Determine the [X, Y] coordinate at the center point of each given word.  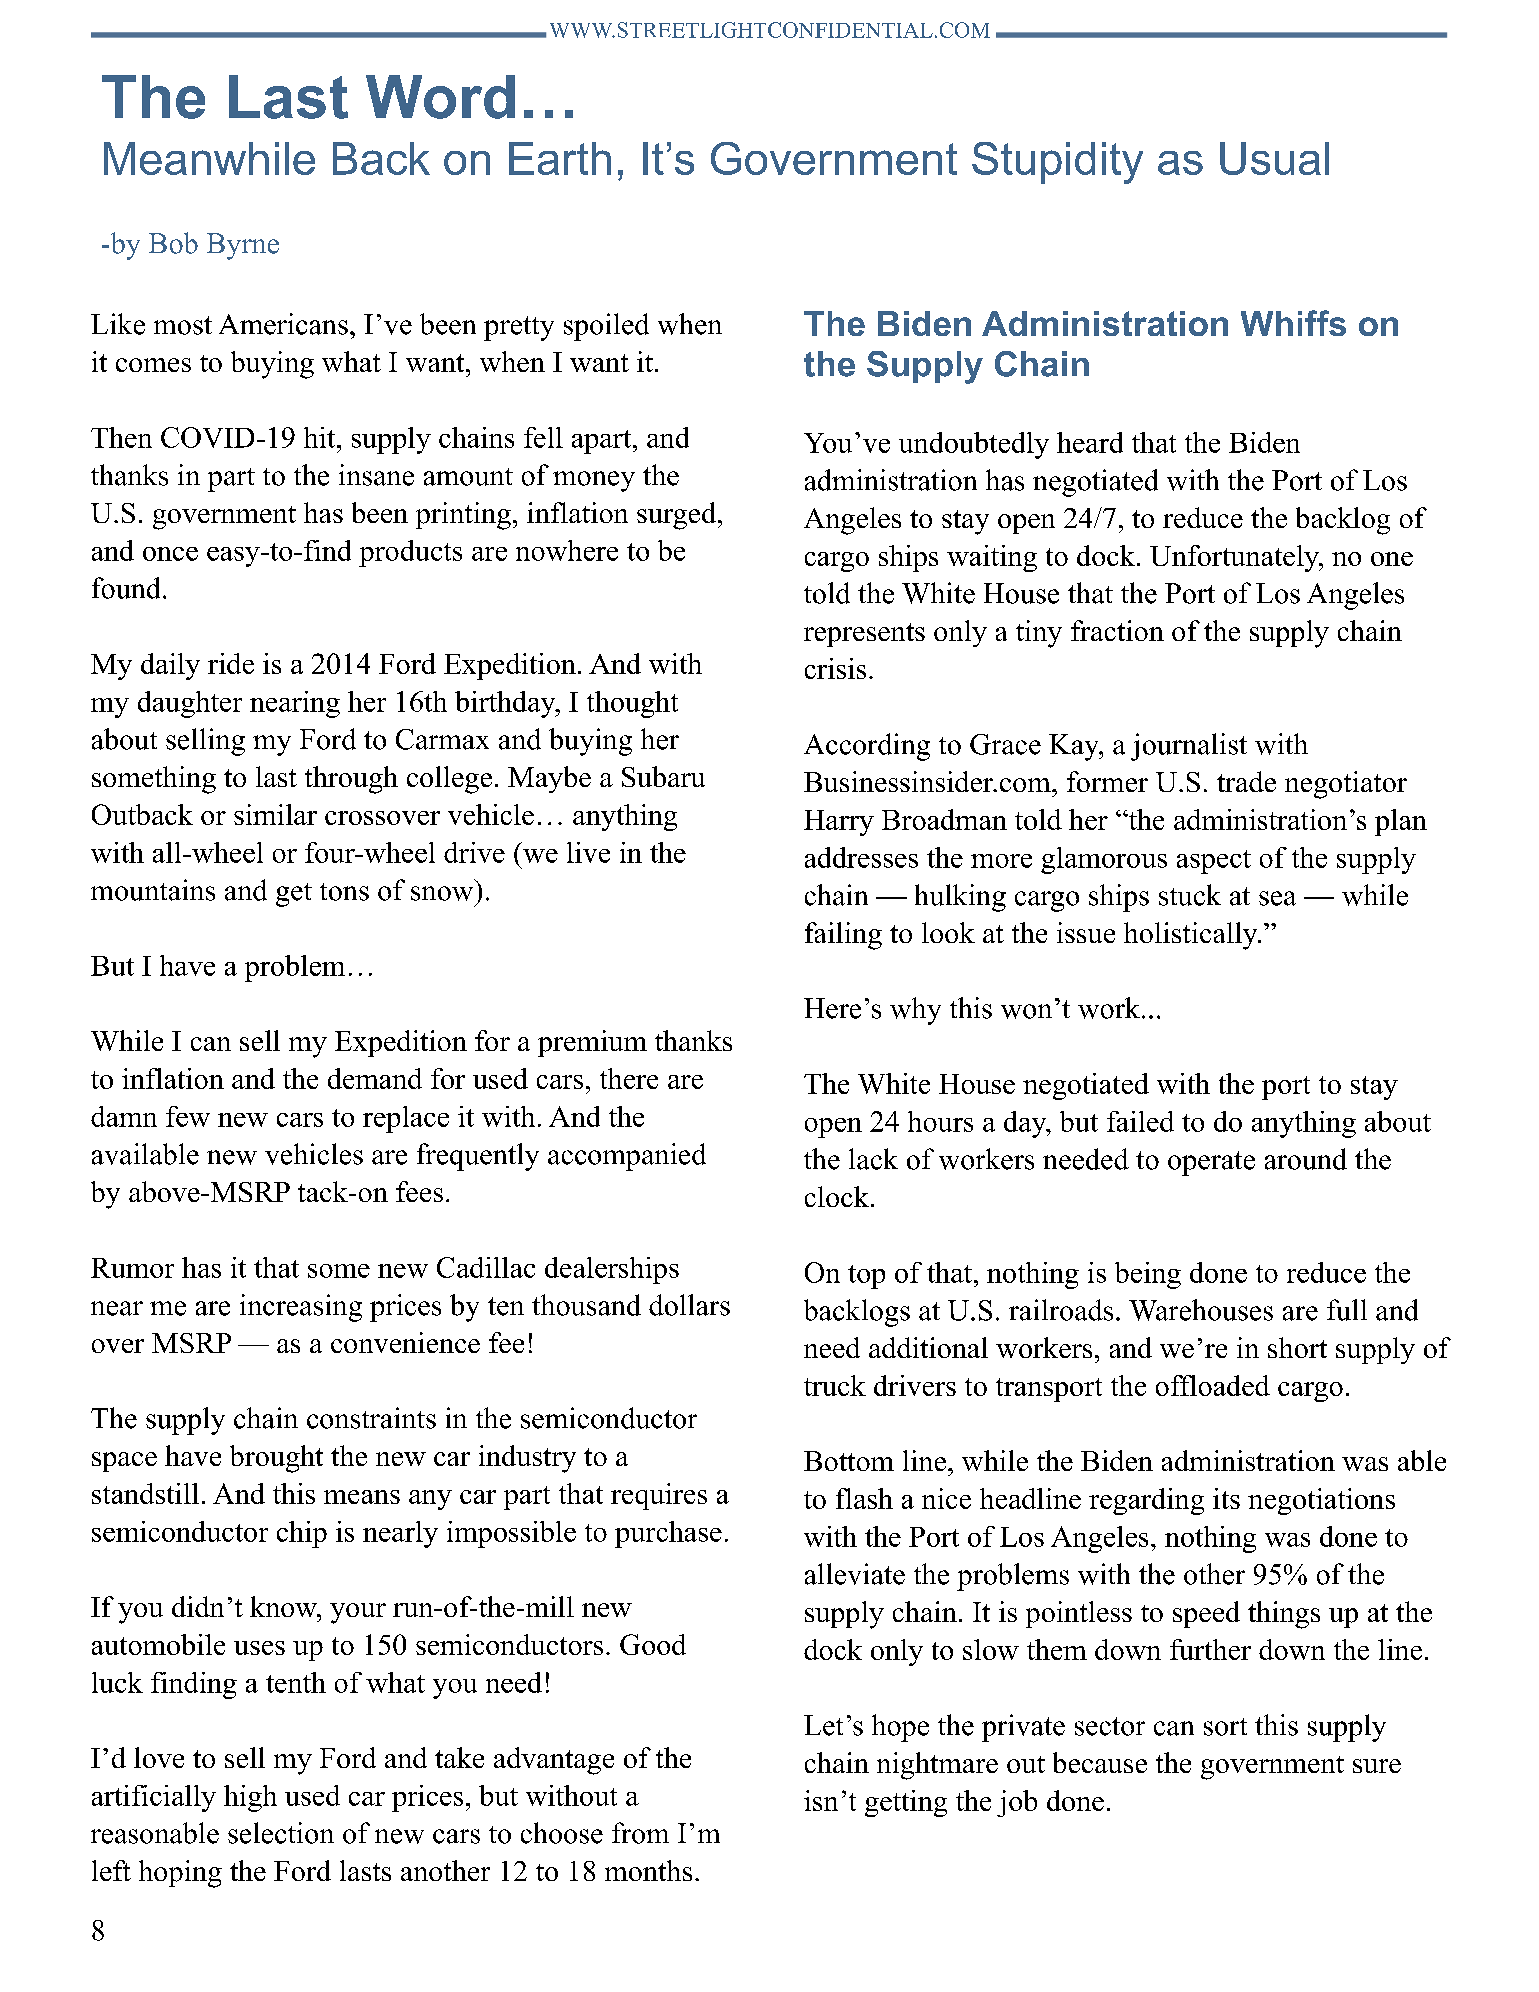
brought [276, 1459]
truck [835, 1385]
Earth [560, 158]
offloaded [1213, 1385]
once [170, 554]
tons [344, 892]
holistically [1192, 936]
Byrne [243, 246]
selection [281, 1833]
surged [678, 516]
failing [843, 936]
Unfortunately [1235, 558]
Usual [1274, 158]
